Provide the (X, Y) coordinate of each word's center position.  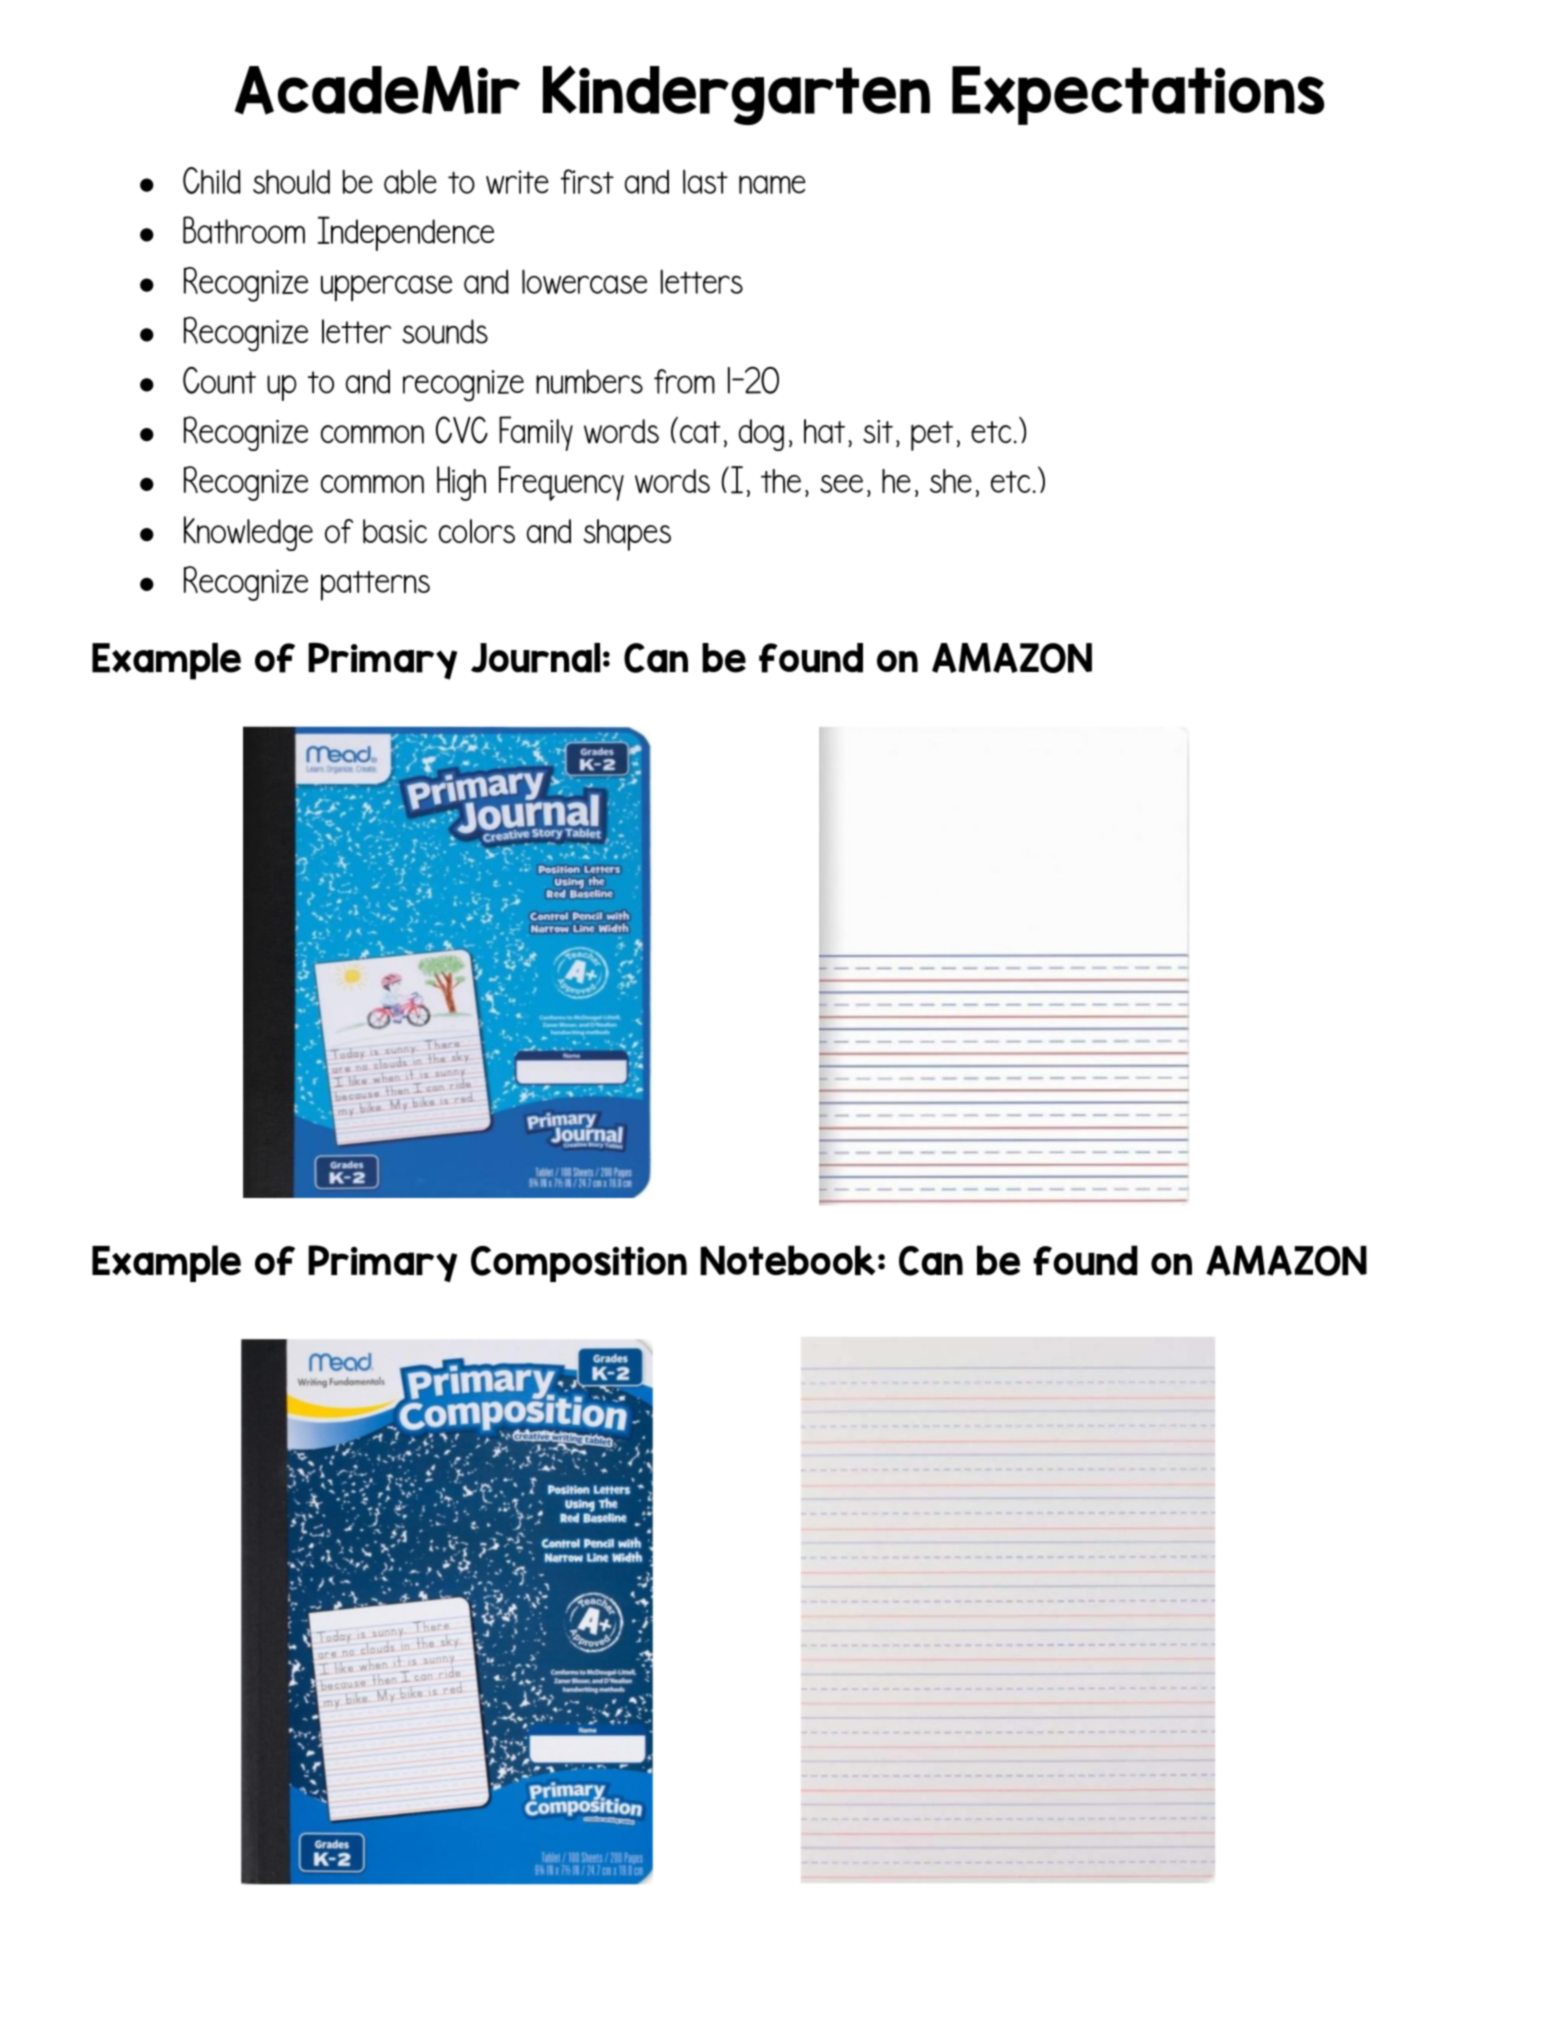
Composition (579, 1264)
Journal (536, 658)
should (291, 181)
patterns (375, 586)
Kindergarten (736, 95)
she (951, 481)
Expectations (1138, 95)
